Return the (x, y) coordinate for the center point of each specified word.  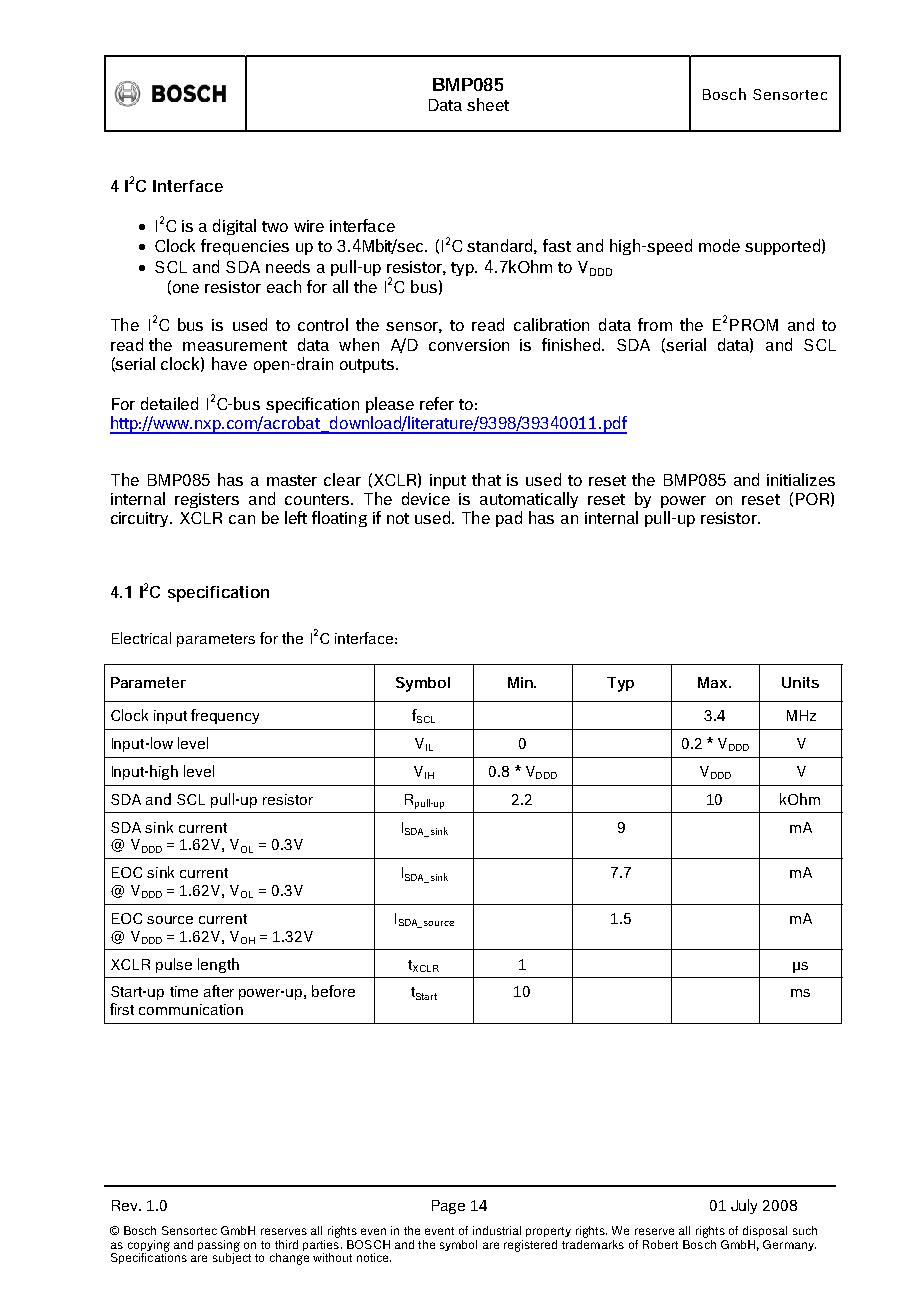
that (486, 479)
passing (219, 1246)
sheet (488, 104)
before (333, 991)
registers (207, 500)
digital (234, 227)
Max (714, 682)
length (218, 965)
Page (448, 1207)
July (744, 1206)
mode (719, 245)
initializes (801, 479)
